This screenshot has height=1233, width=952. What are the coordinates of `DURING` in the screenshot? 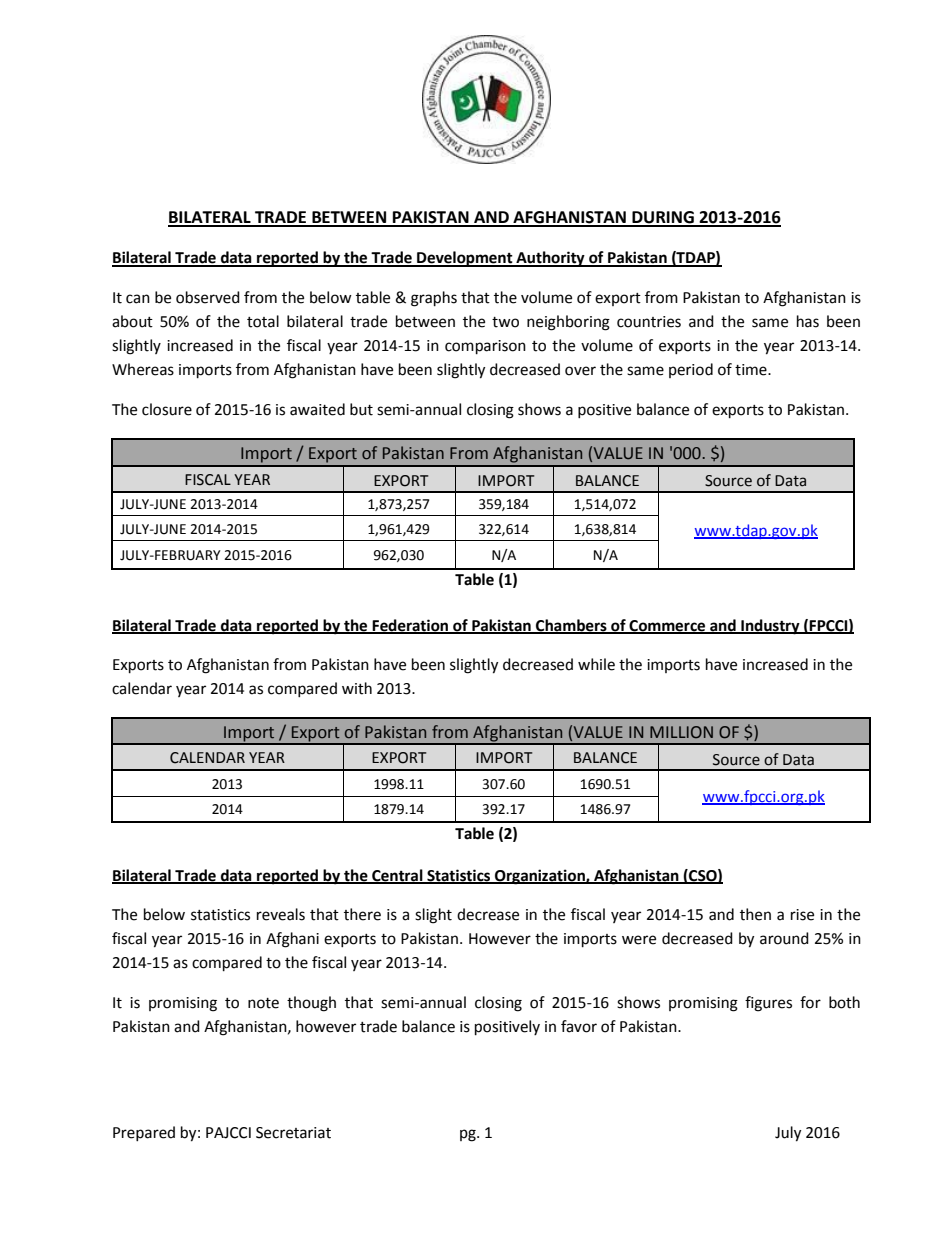 It's located at (663, 218).
